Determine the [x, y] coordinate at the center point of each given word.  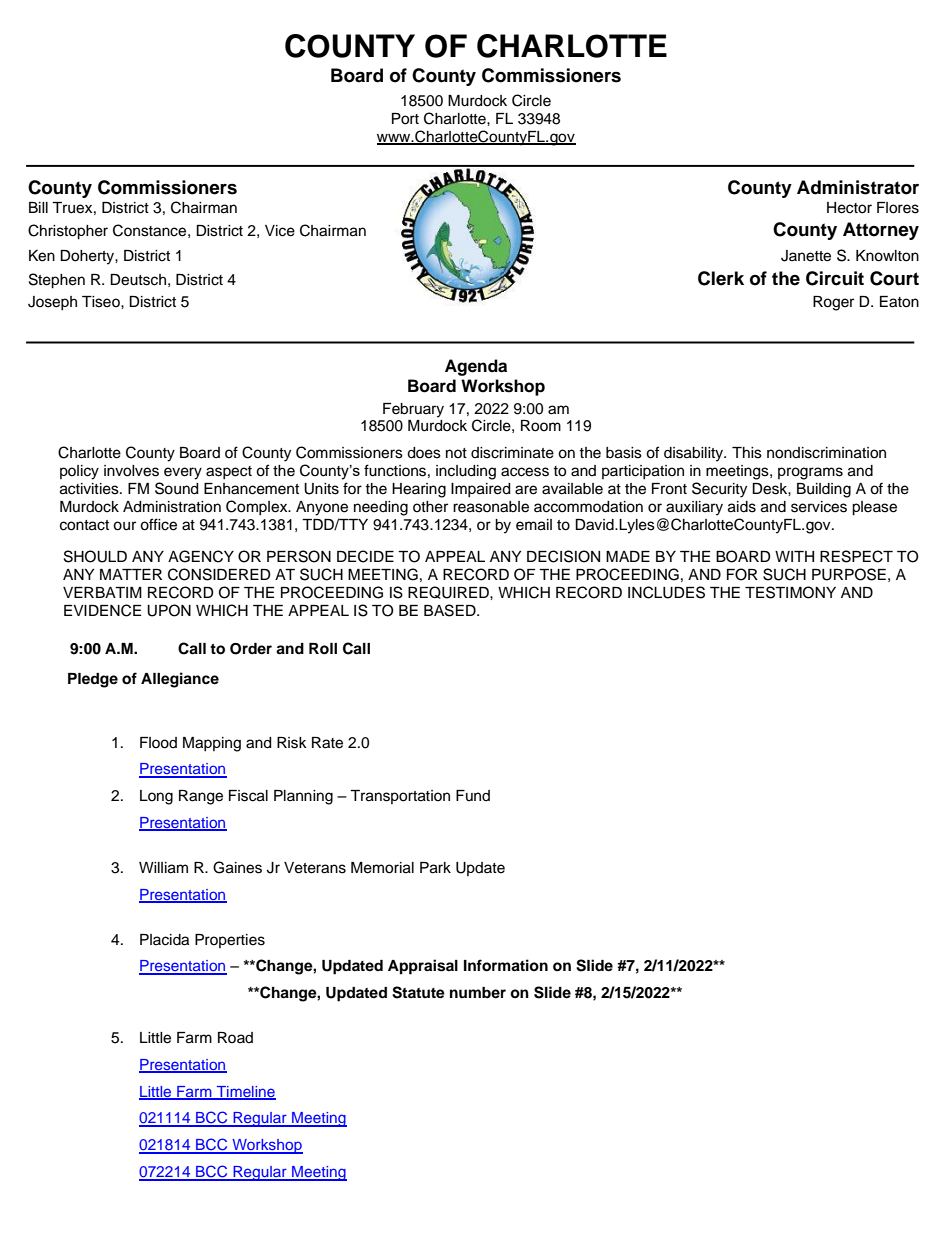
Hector [849, 208]
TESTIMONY [790, 592]
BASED [451, 610]
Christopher [68, 232]
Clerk [721, 278]
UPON [169, 610]
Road [235, 1037]
